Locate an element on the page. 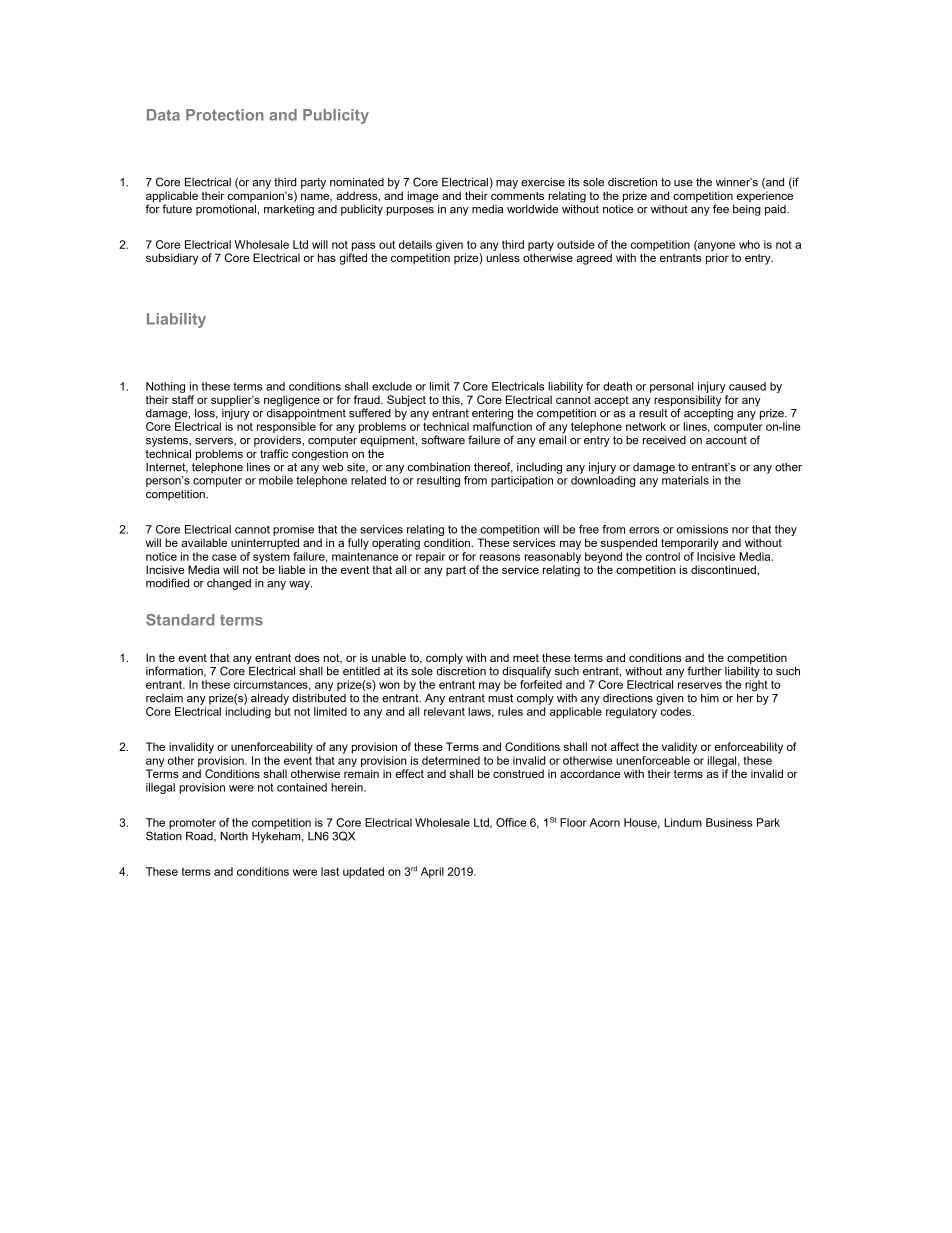 The height and width of the page is (1233, 952). North is located at coordinates (234, 836).
